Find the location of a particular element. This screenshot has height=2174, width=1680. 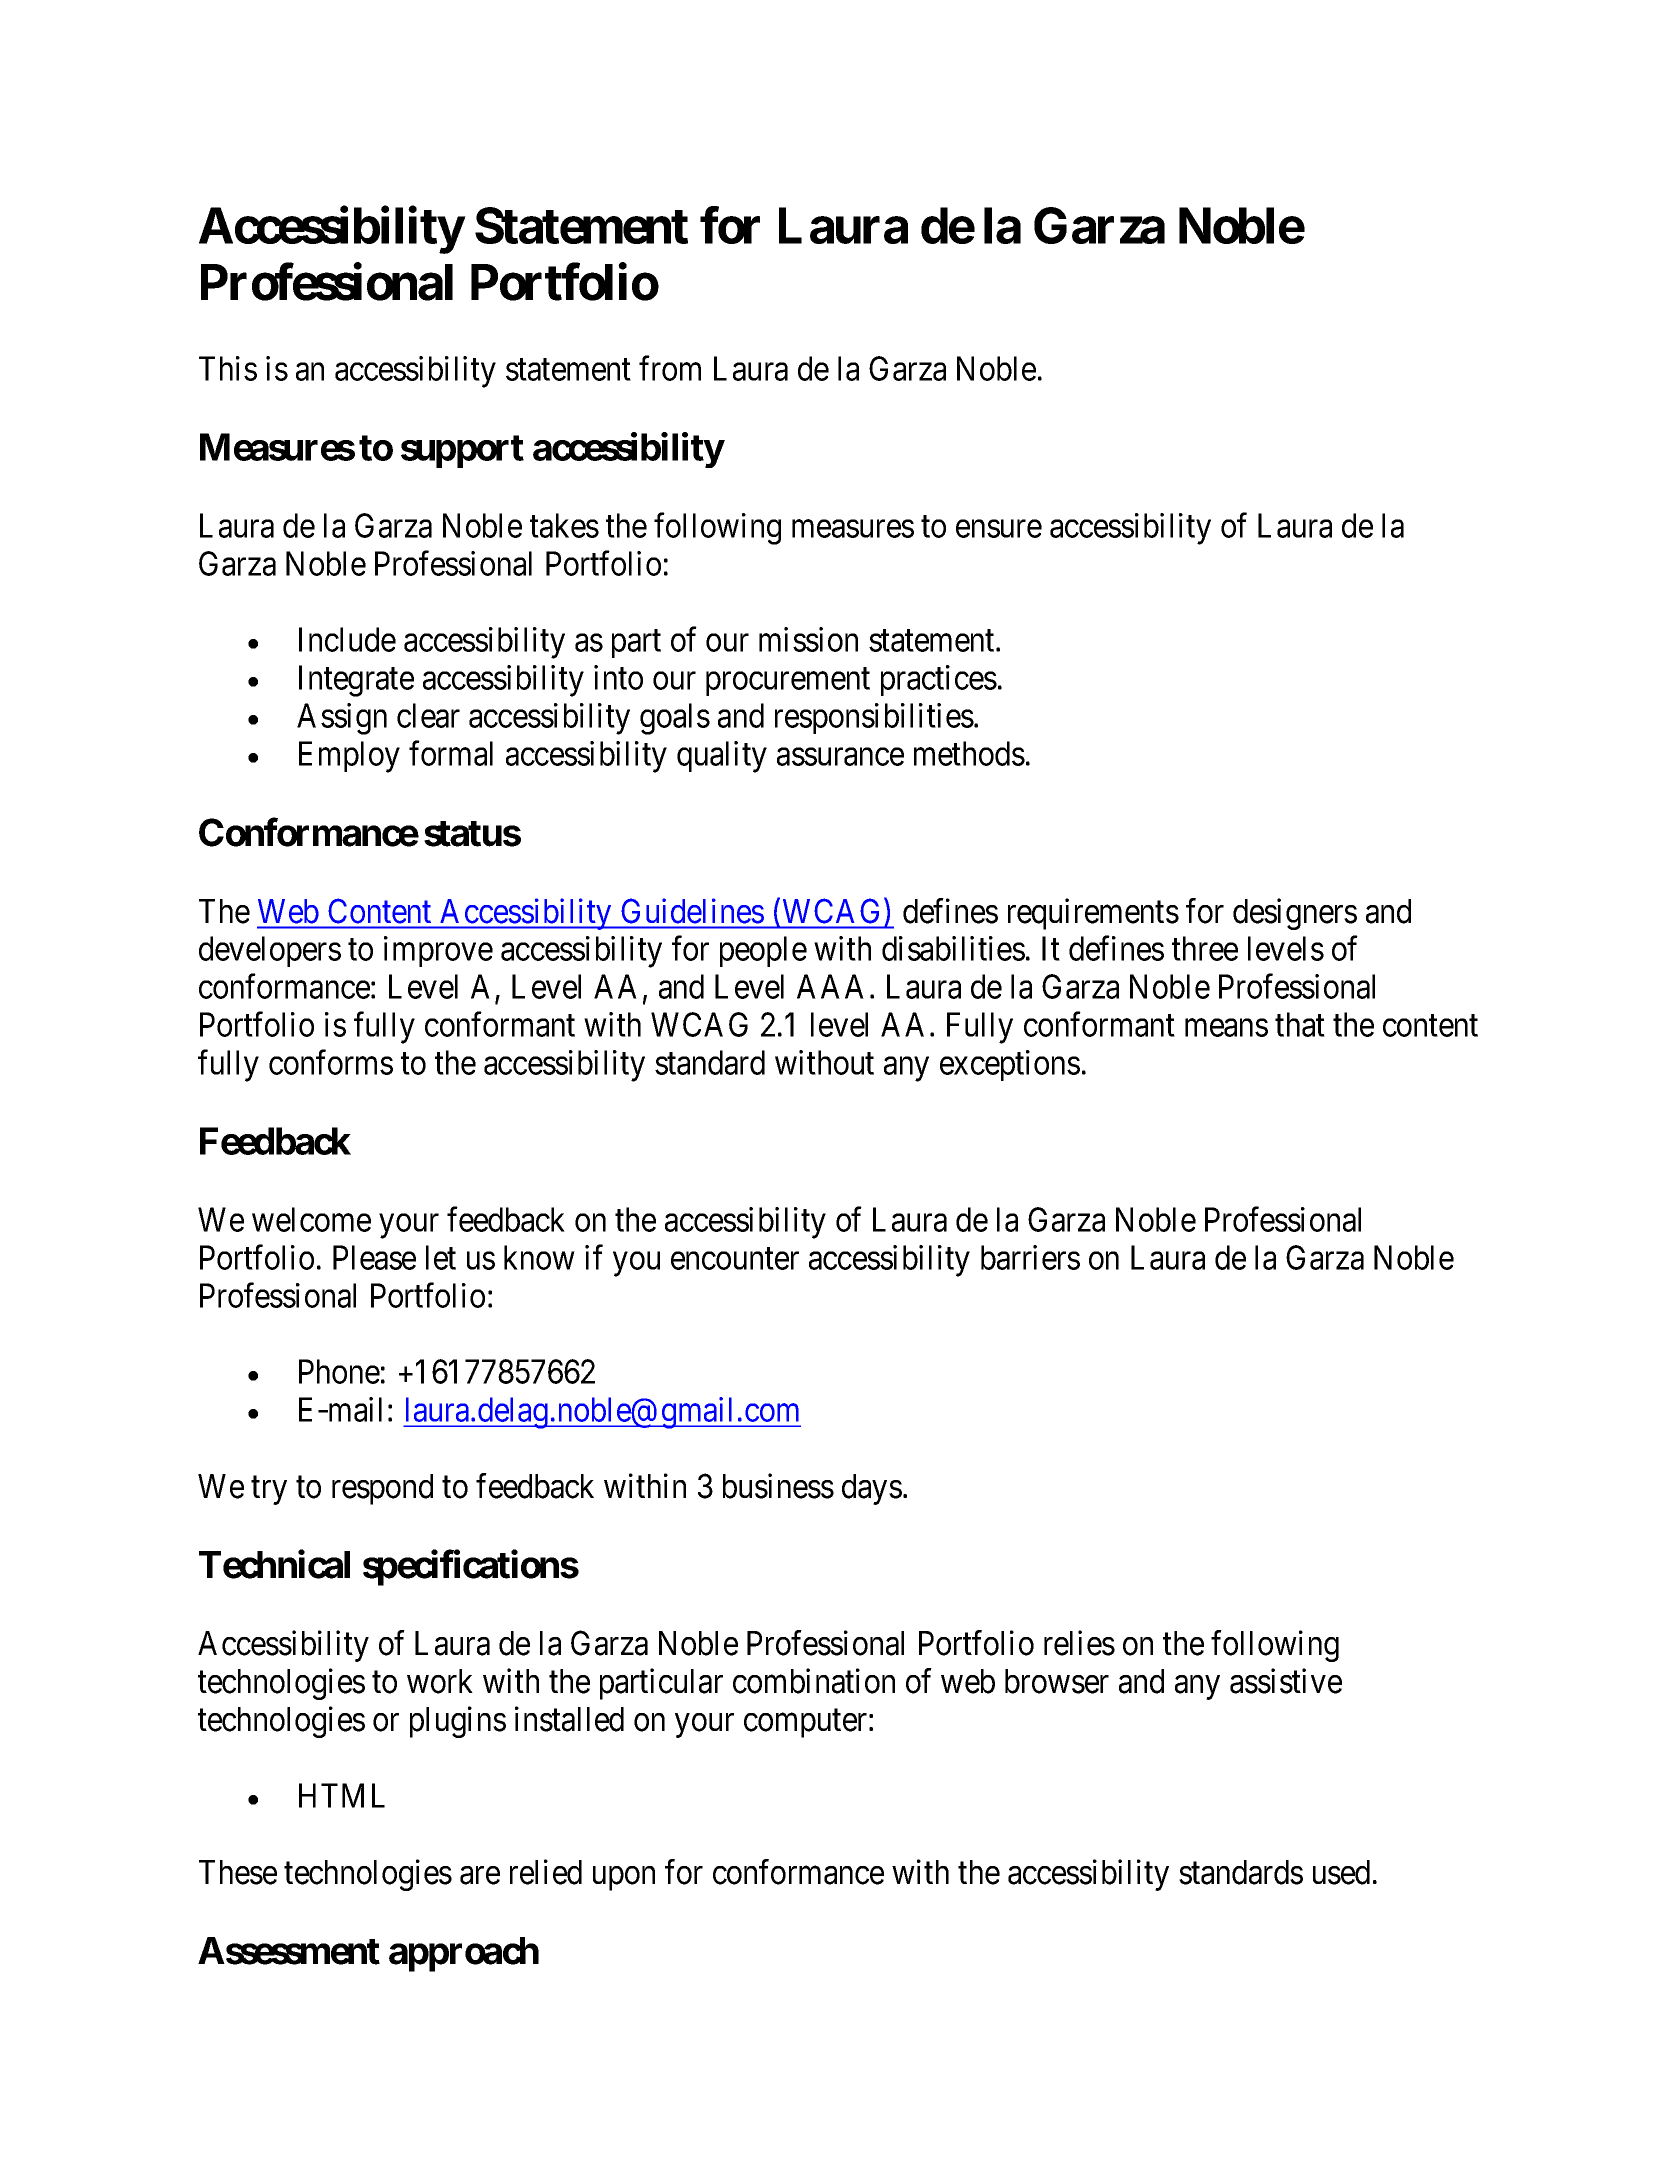

from is located at coordinates (670, 368).
